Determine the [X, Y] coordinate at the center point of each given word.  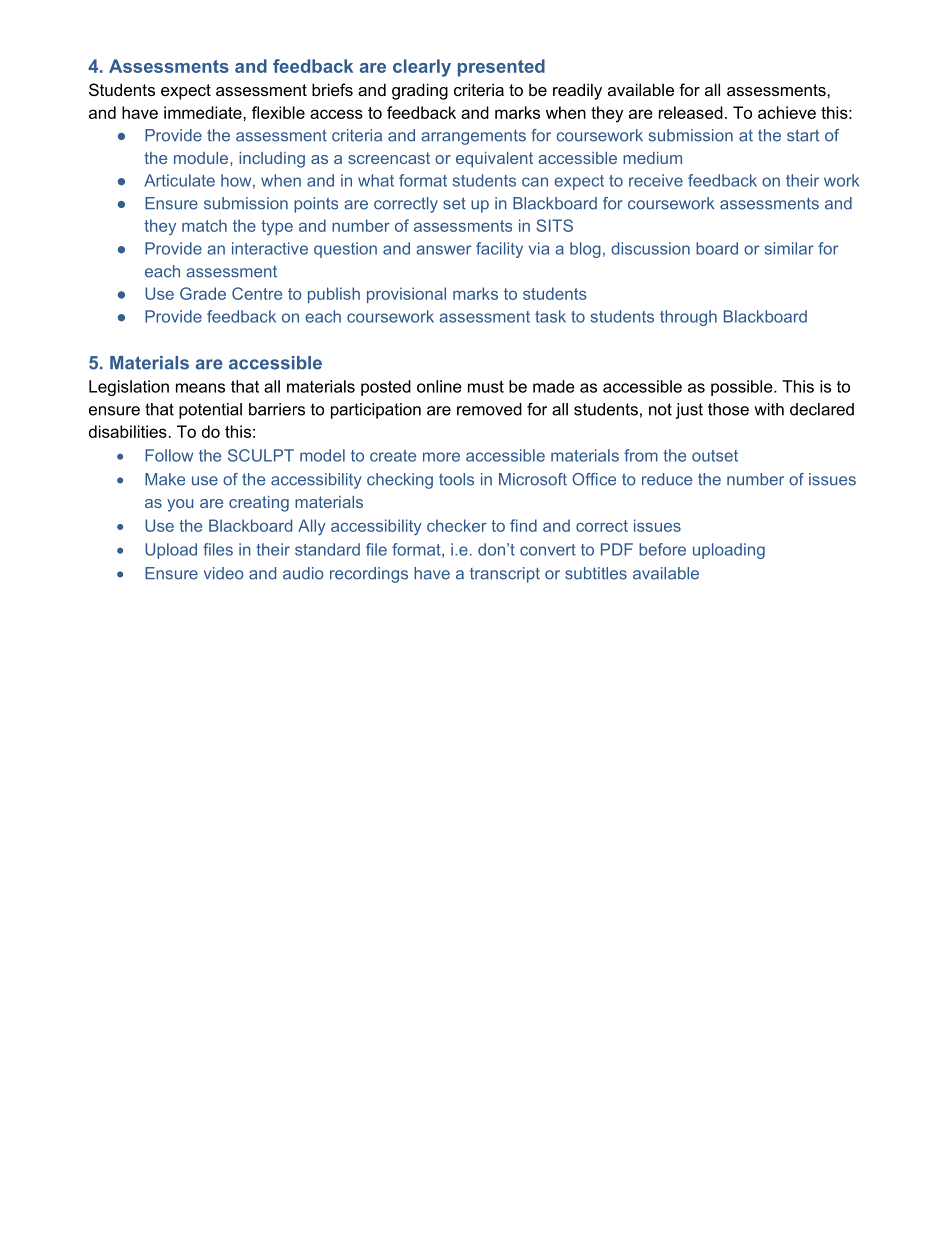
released [691, 112]
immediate [204, 112]
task [550, 316]
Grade [203, 293]
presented [501, 68]
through [688, 318]
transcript [505, 575]
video [224, 573]
